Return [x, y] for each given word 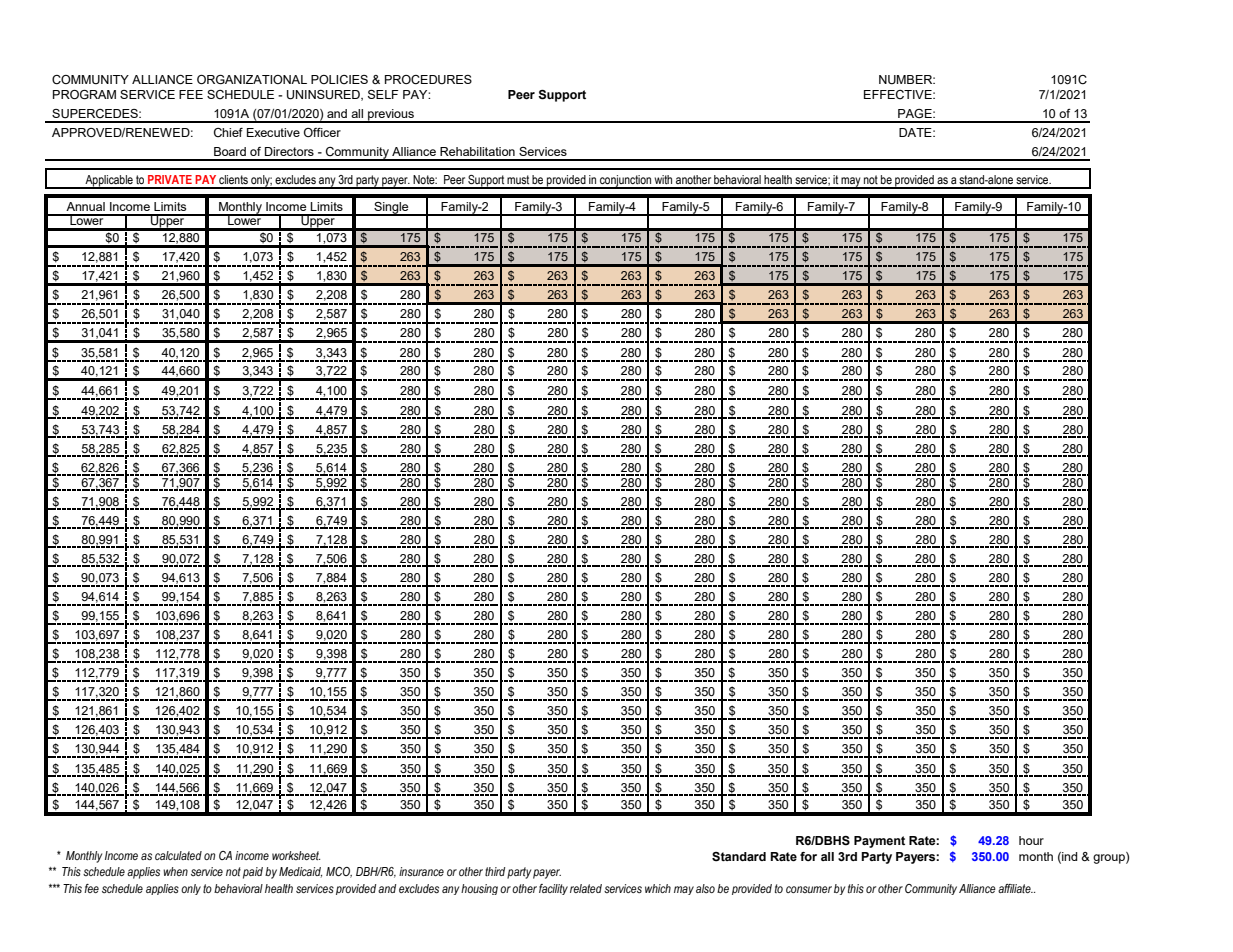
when [175, 871]
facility [553, 889]
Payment [879, 842]
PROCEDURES [428, 80]
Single [391, 209]
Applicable [109, 182]
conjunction [625, 182]
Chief [228, 132]
